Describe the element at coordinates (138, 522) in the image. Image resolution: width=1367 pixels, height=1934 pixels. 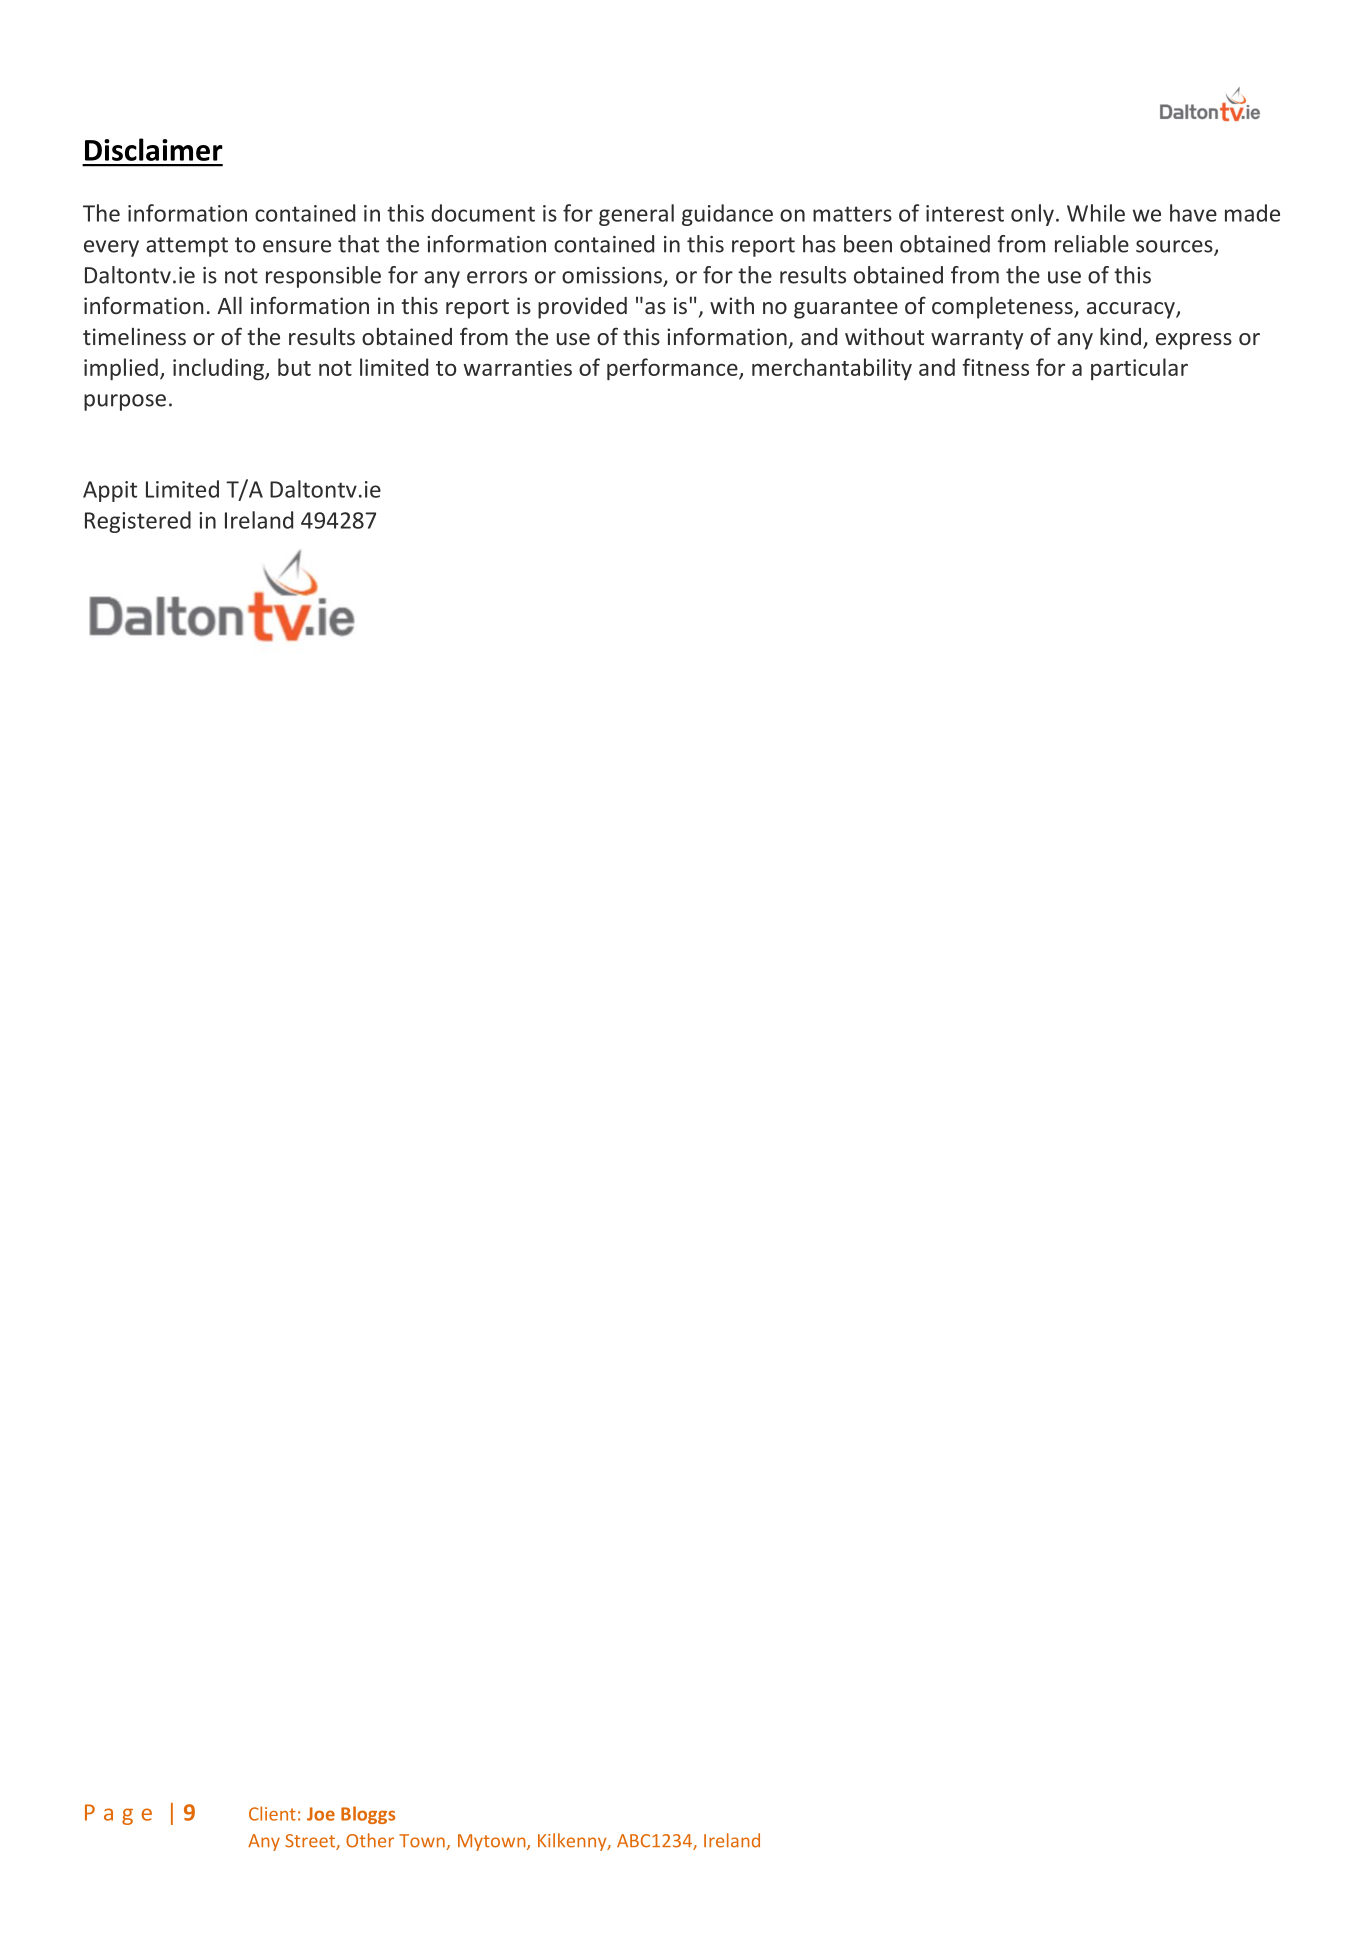
I see `Registered` at that location.
